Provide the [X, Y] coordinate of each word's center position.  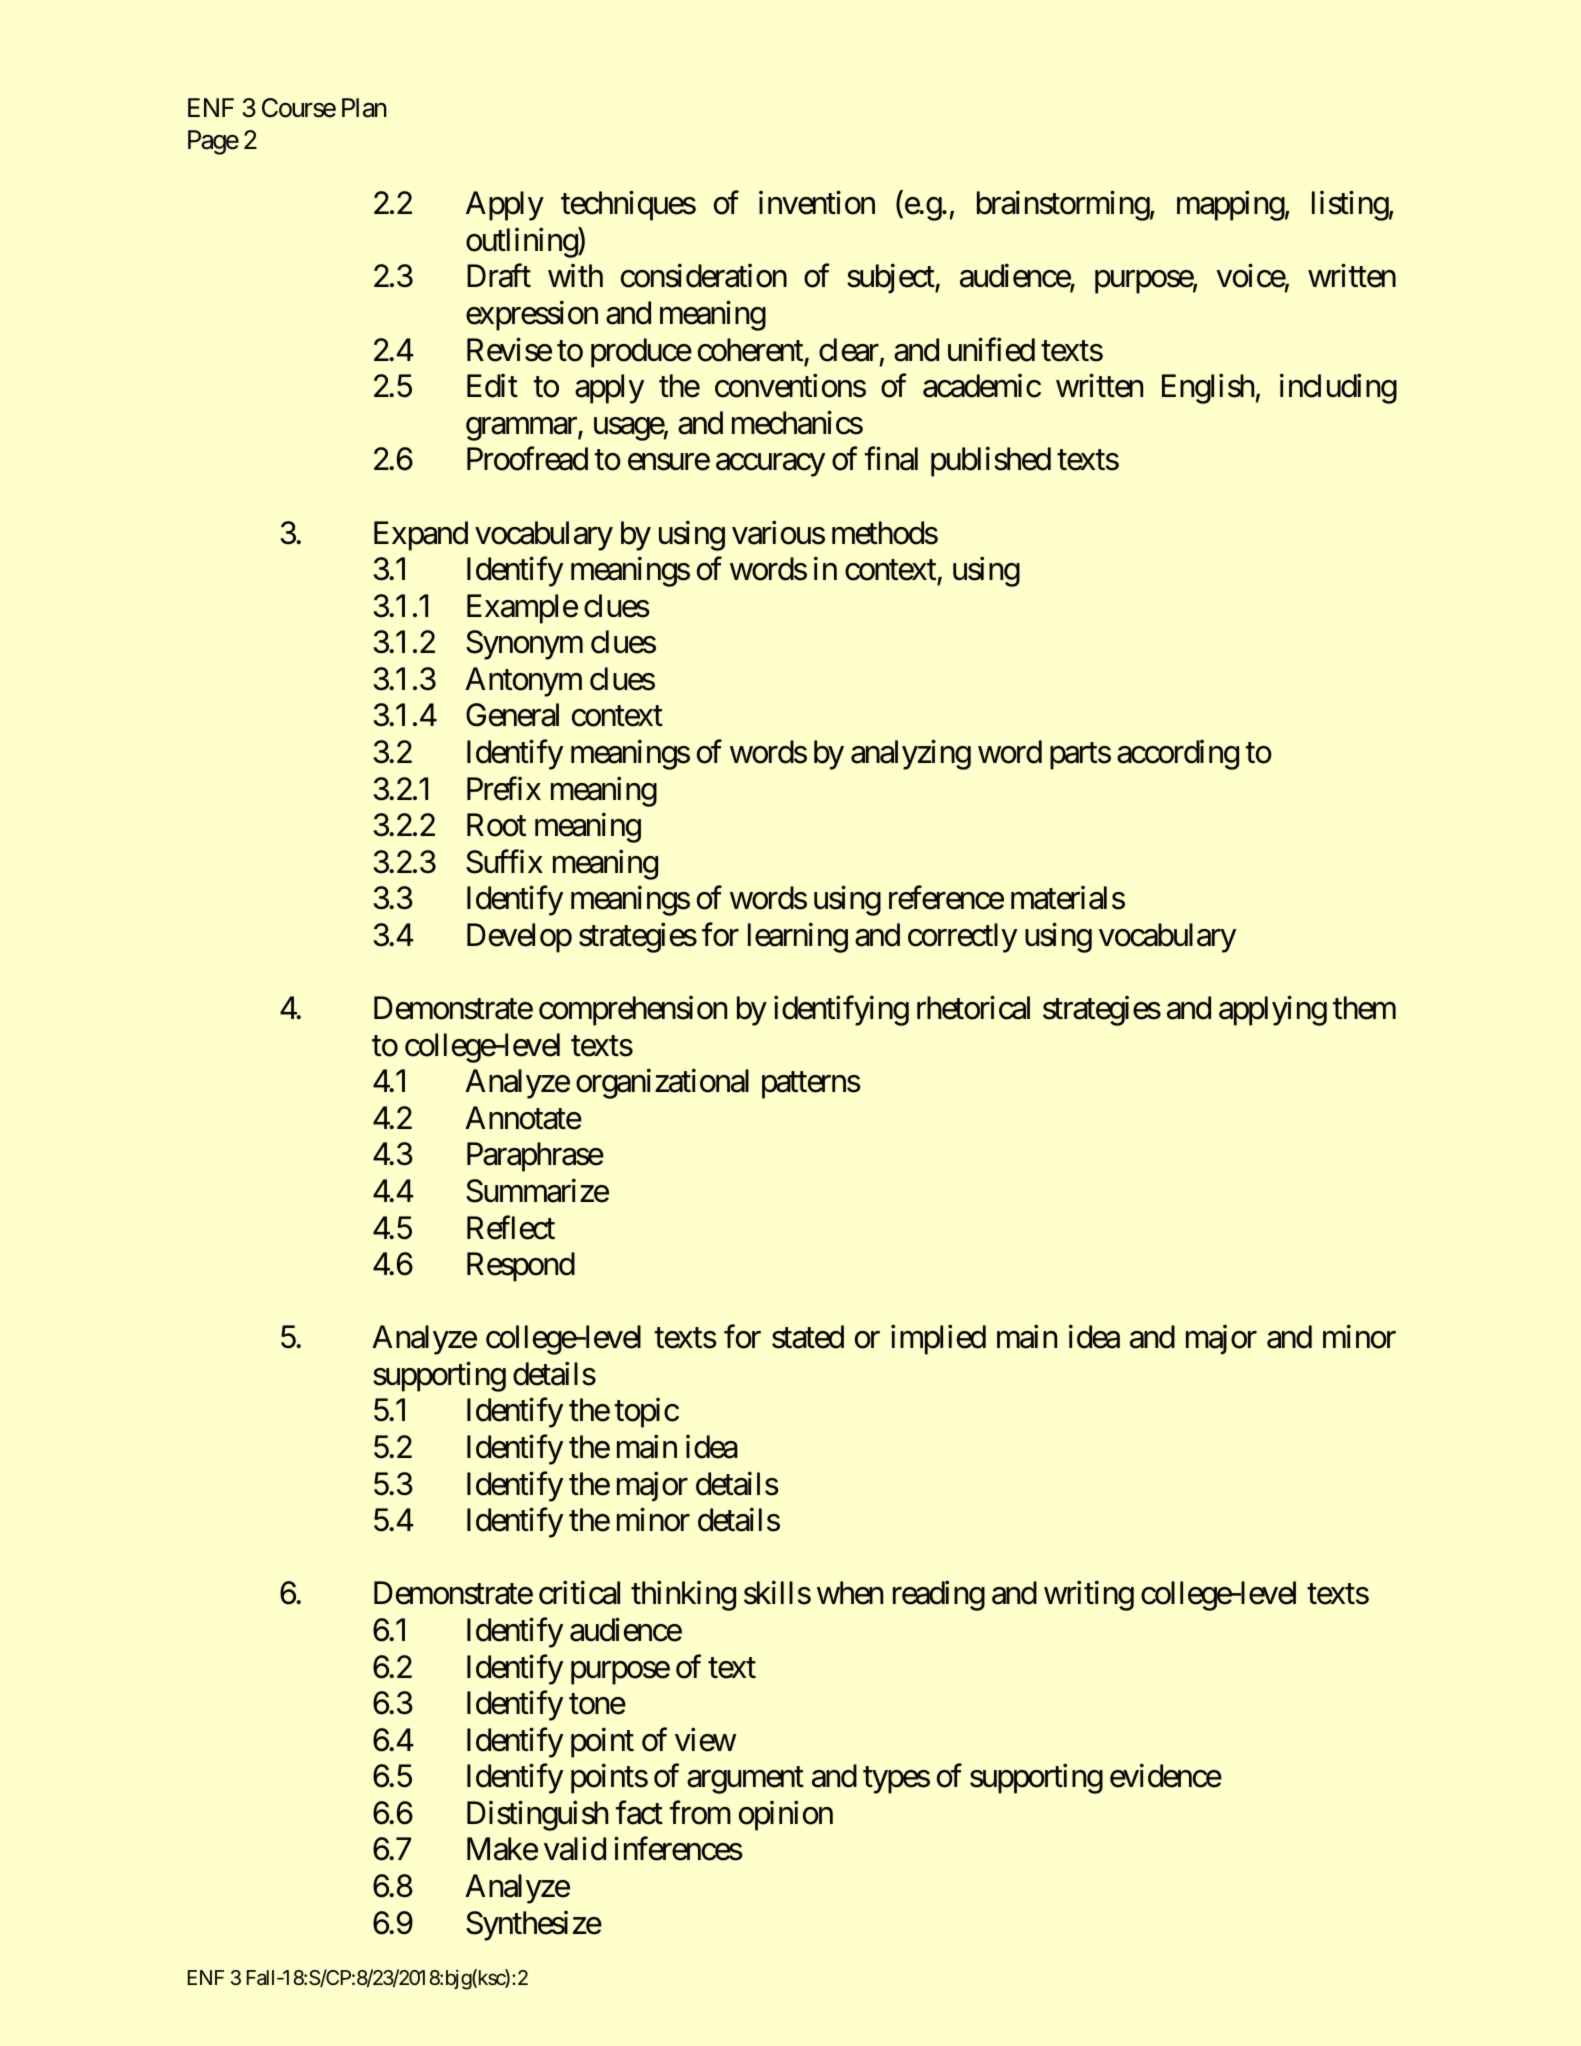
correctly [962, 938]
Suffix [504, 862]
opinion [786, 1816]
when [850, 1593]
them [1364, 1008]
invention [817, 203]
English [1208, 389]
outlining [522, 243]
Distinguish [537, 1816]
